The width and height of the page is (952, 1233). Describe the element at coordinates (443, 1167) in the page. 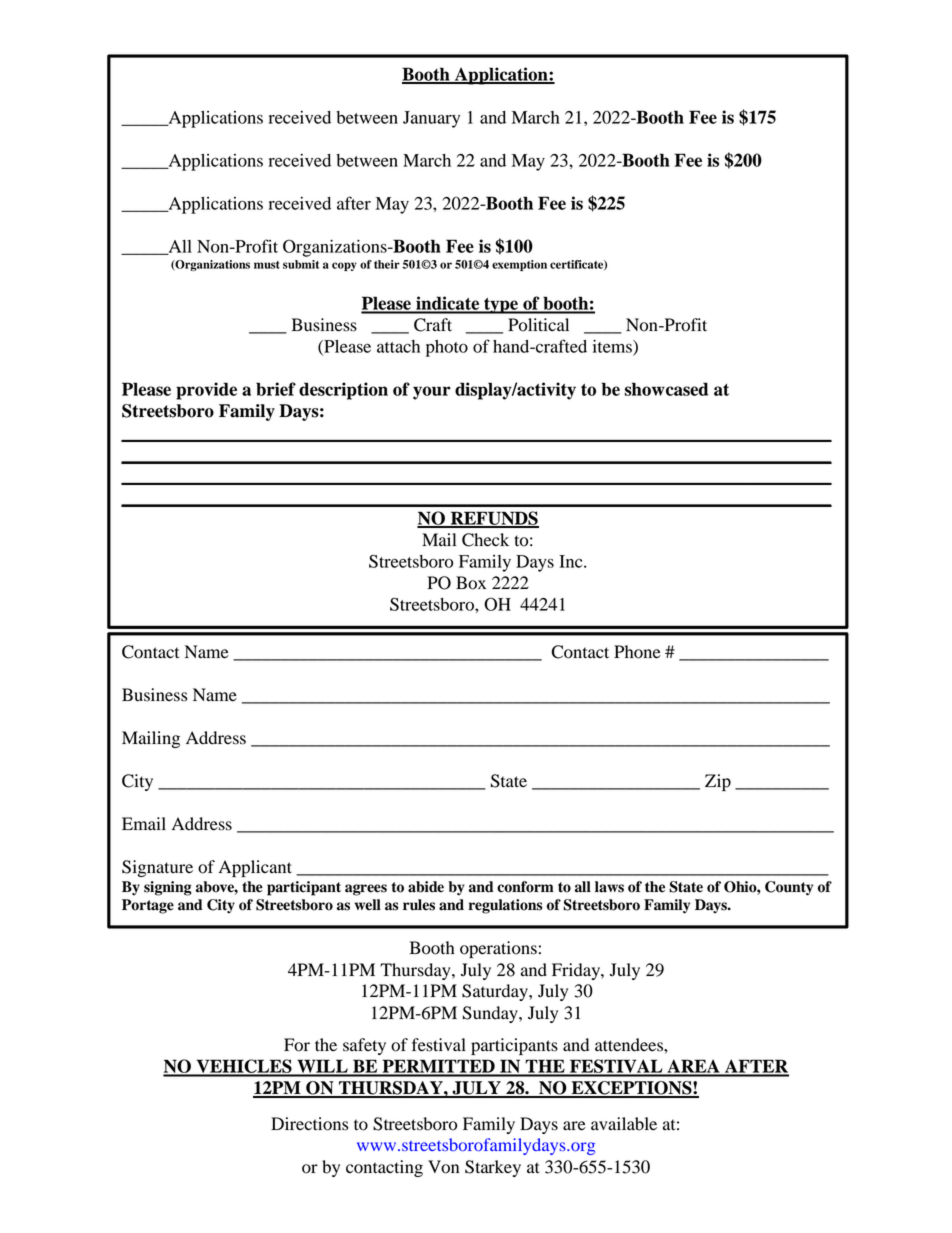

I see `Von` at that location.
